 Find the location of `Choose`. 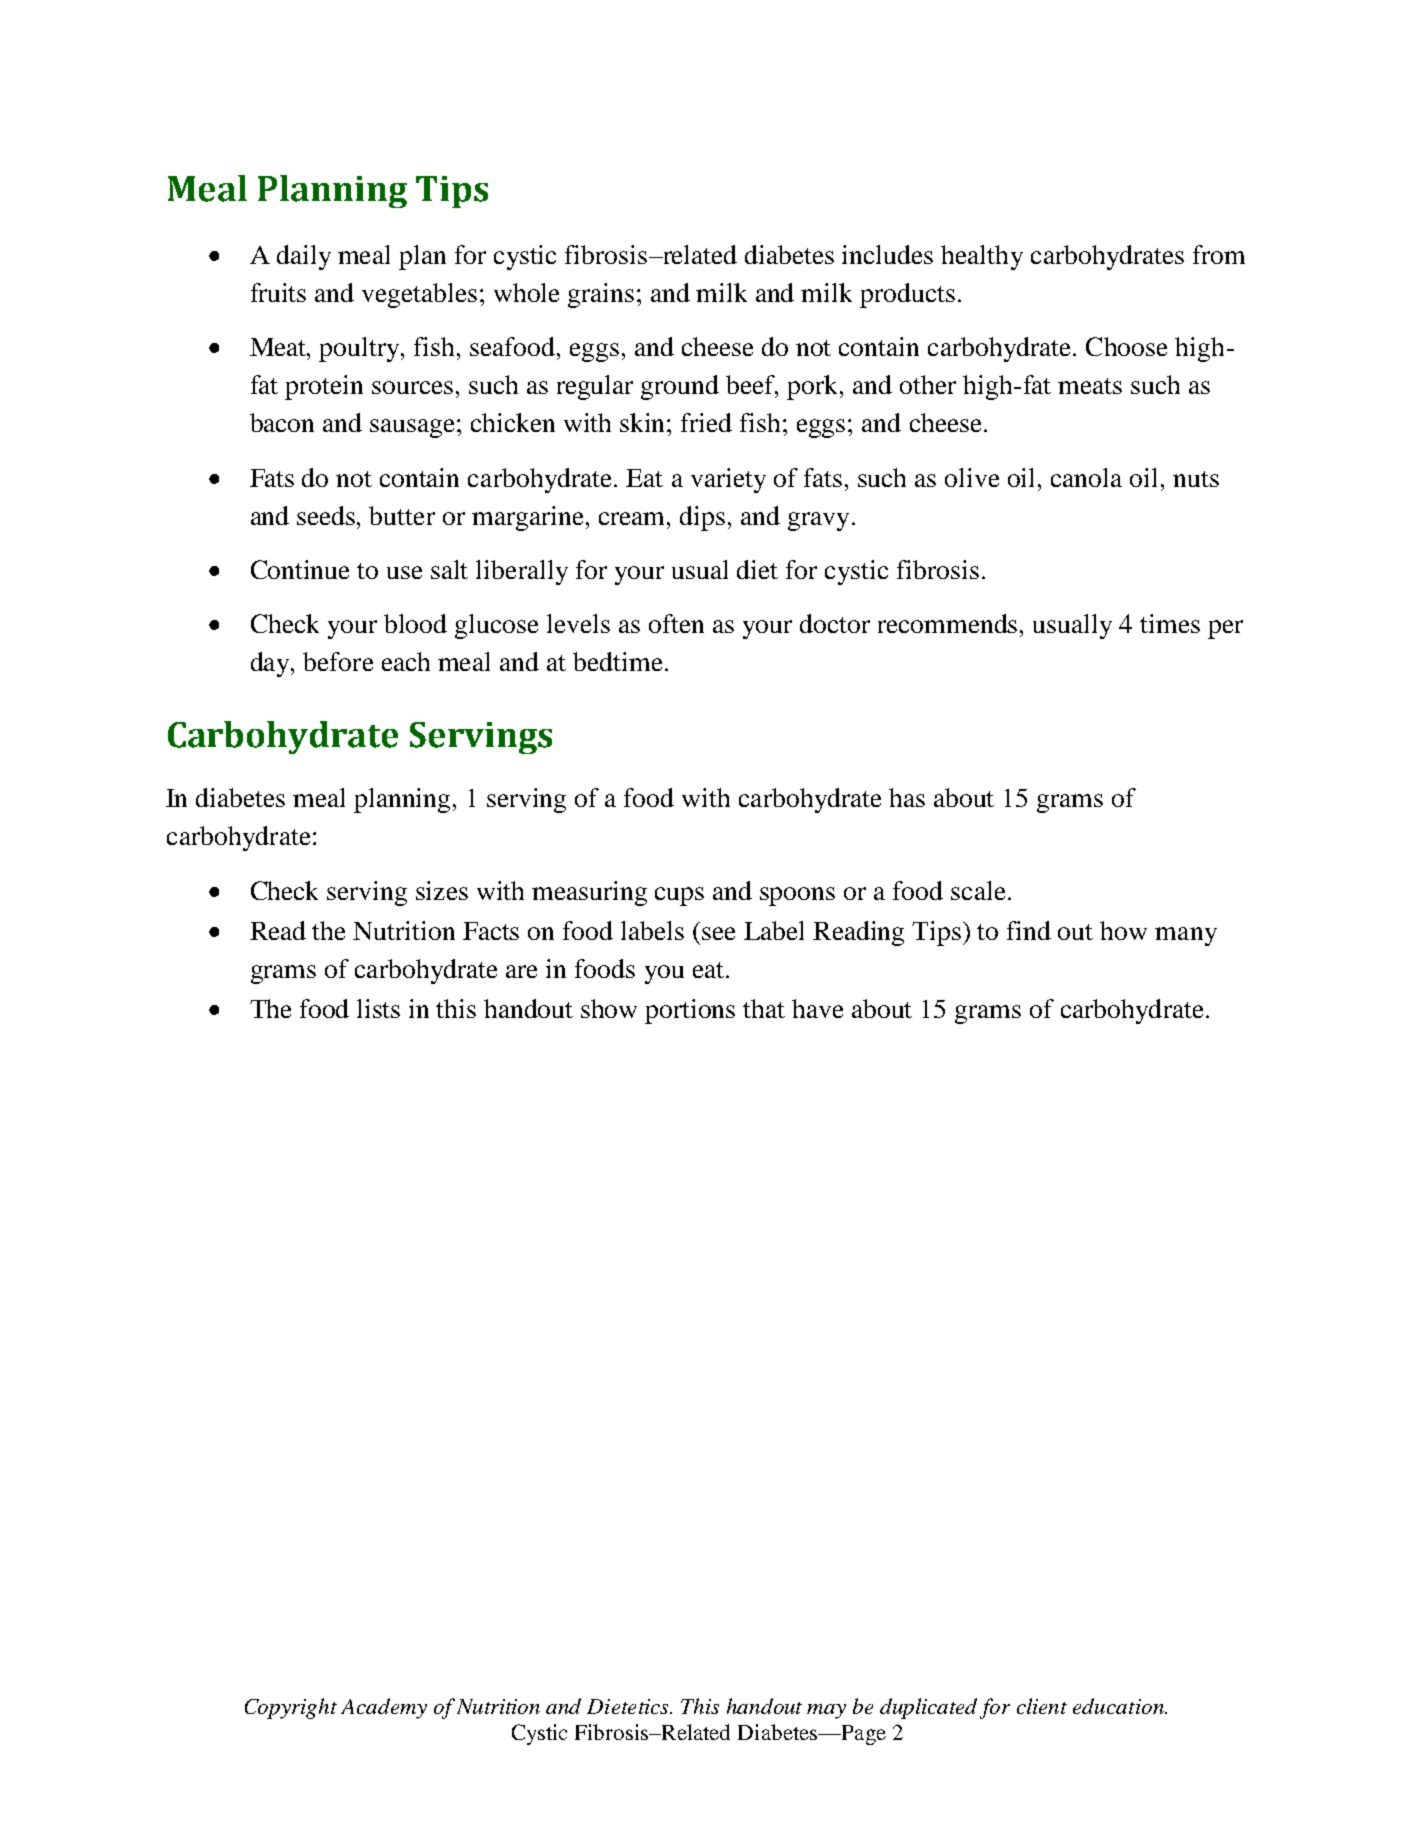

Choose is located at coordinates (1126, 346).
